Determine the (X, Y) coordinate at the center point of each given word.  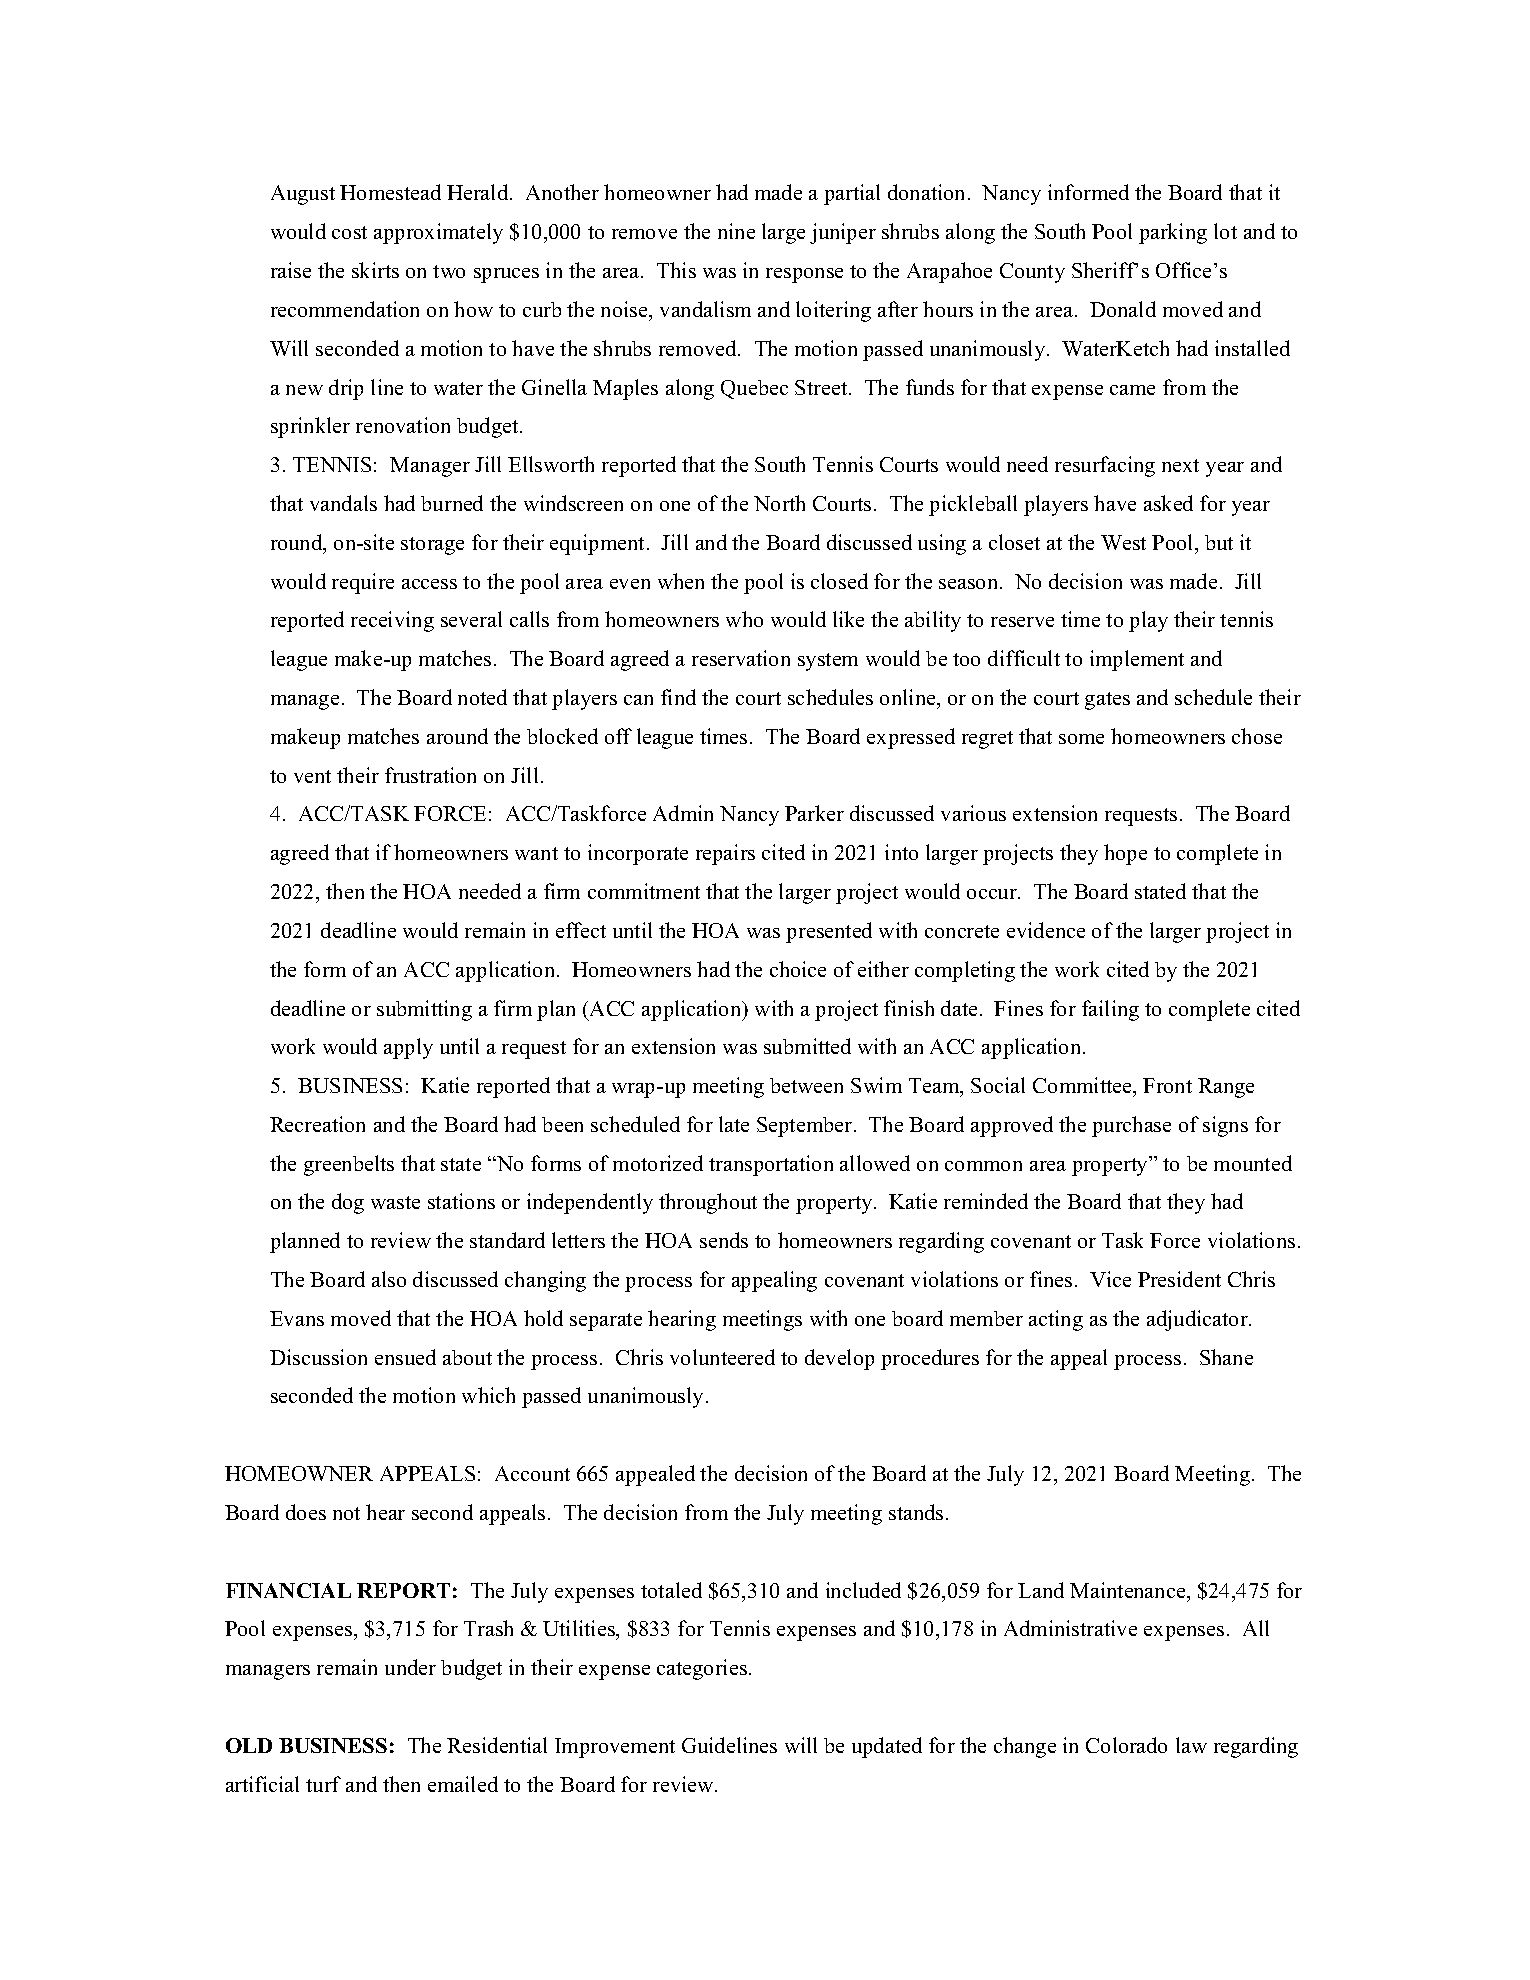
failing (1110, 1010)
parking (1173, 233)
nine (736, 231)
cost (349, 232)
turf (323, 1784)
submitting (424, 1010)
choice (798, 969)
